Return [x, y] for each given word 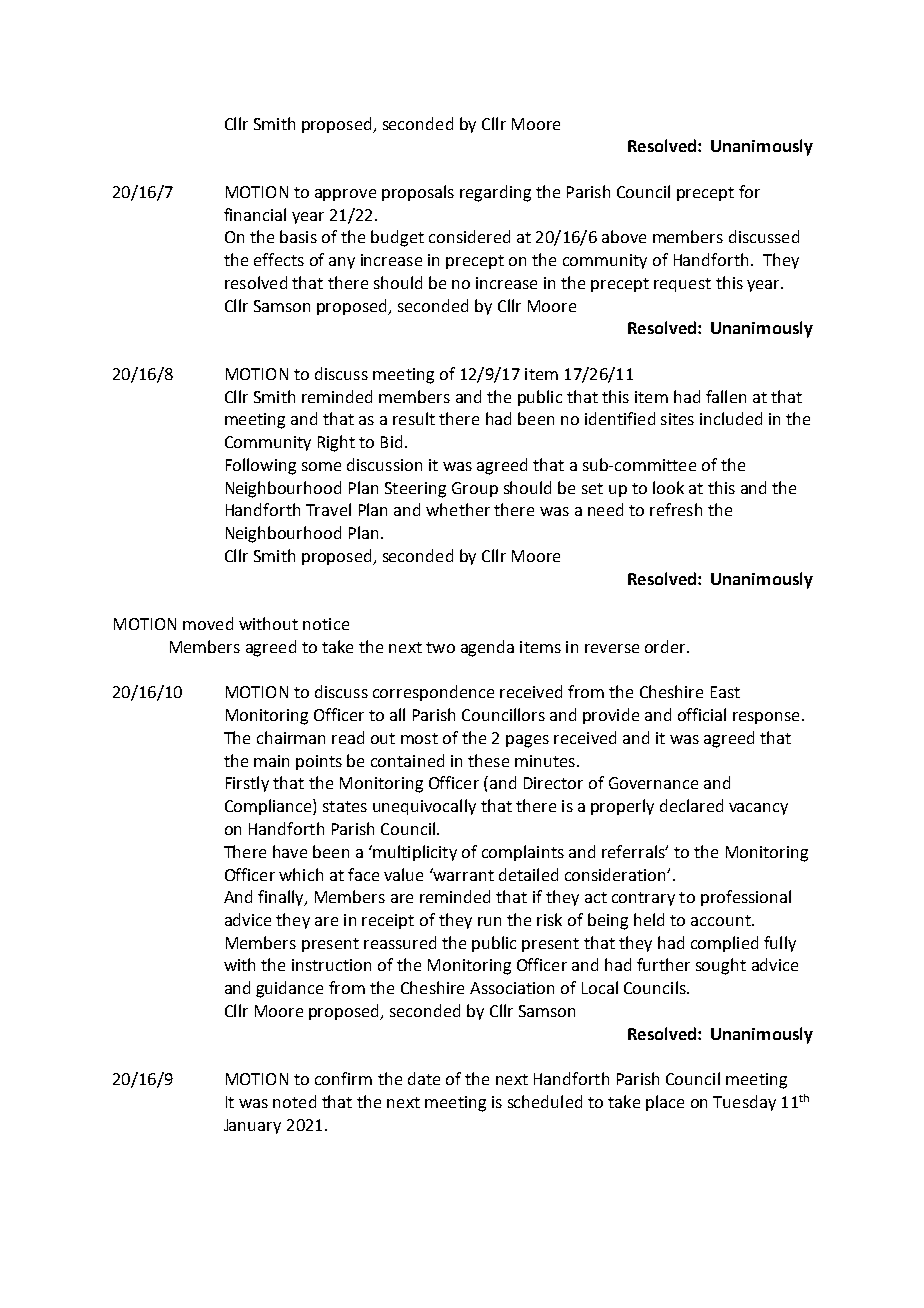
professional [746, 898]
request [682, 285]
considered [469, 236]
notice [326, 624]
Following [261, 466]
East [725, 692]
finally [282, 898]
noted [294, 1101]
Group [475, 489]
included [731, 418]
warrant [463, 874]
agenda [487, 648]
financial [255, 214]
